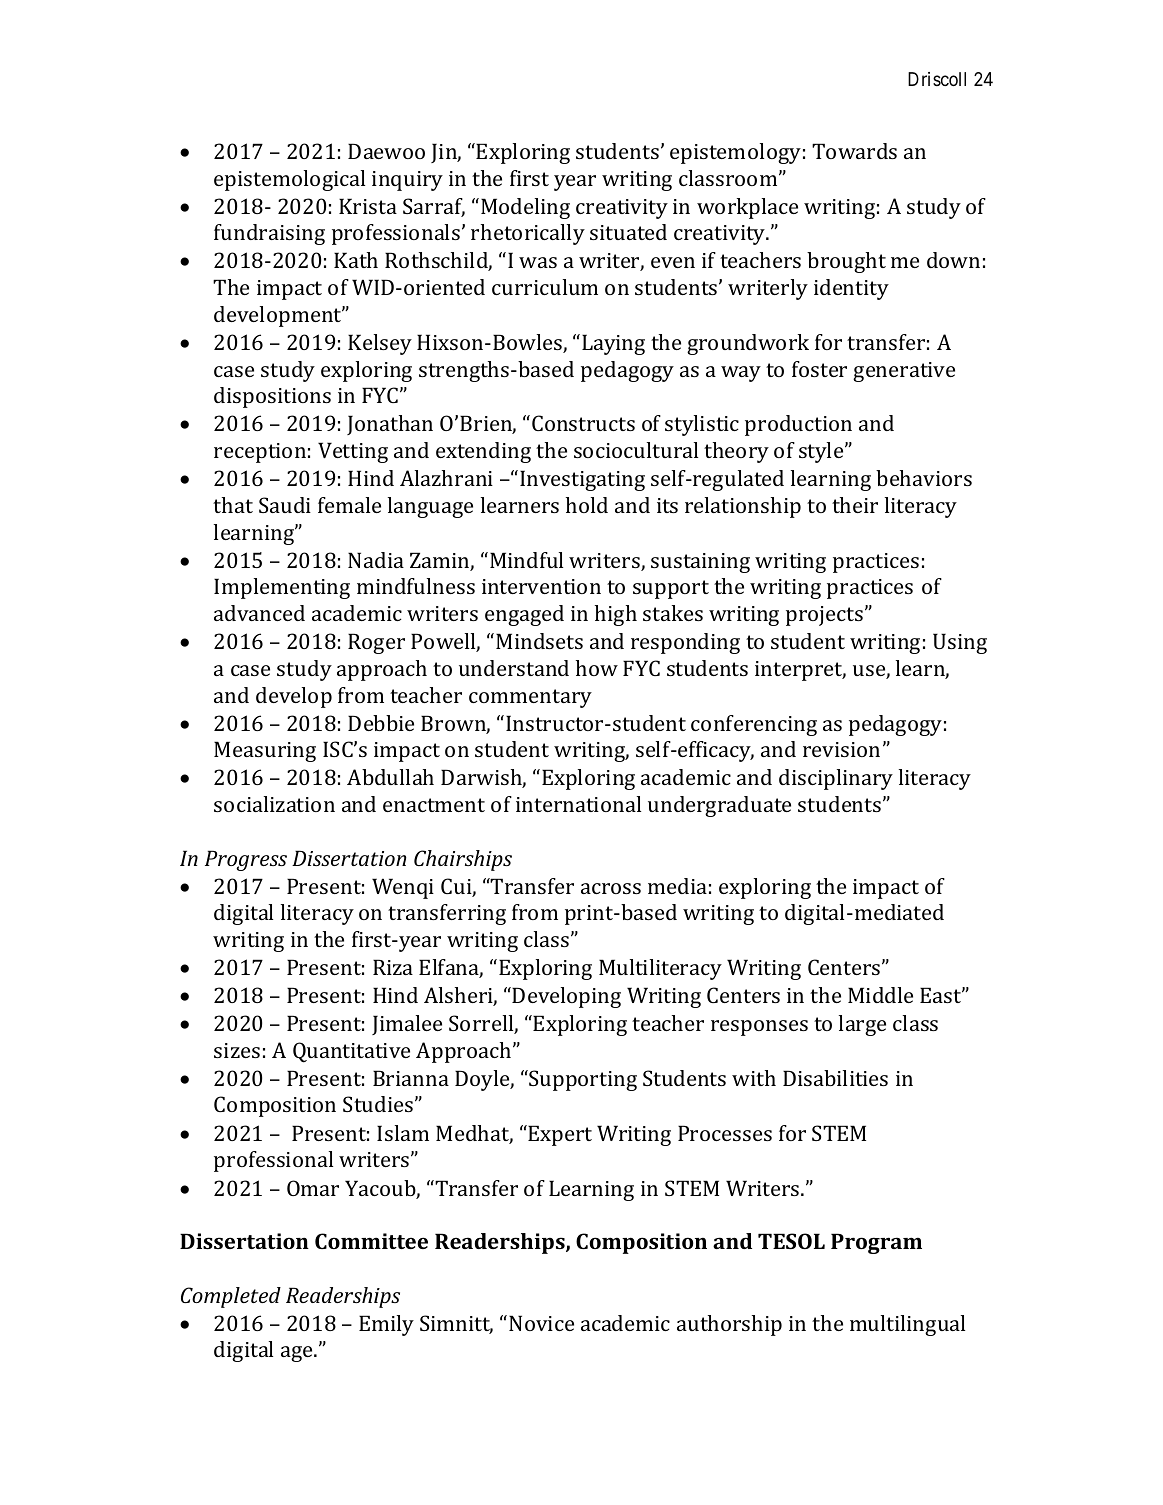 The height and width of the image is (1505, 1163). Describe the element at coordinates (541, 1323) in the image. I see `Novice` at that location.
